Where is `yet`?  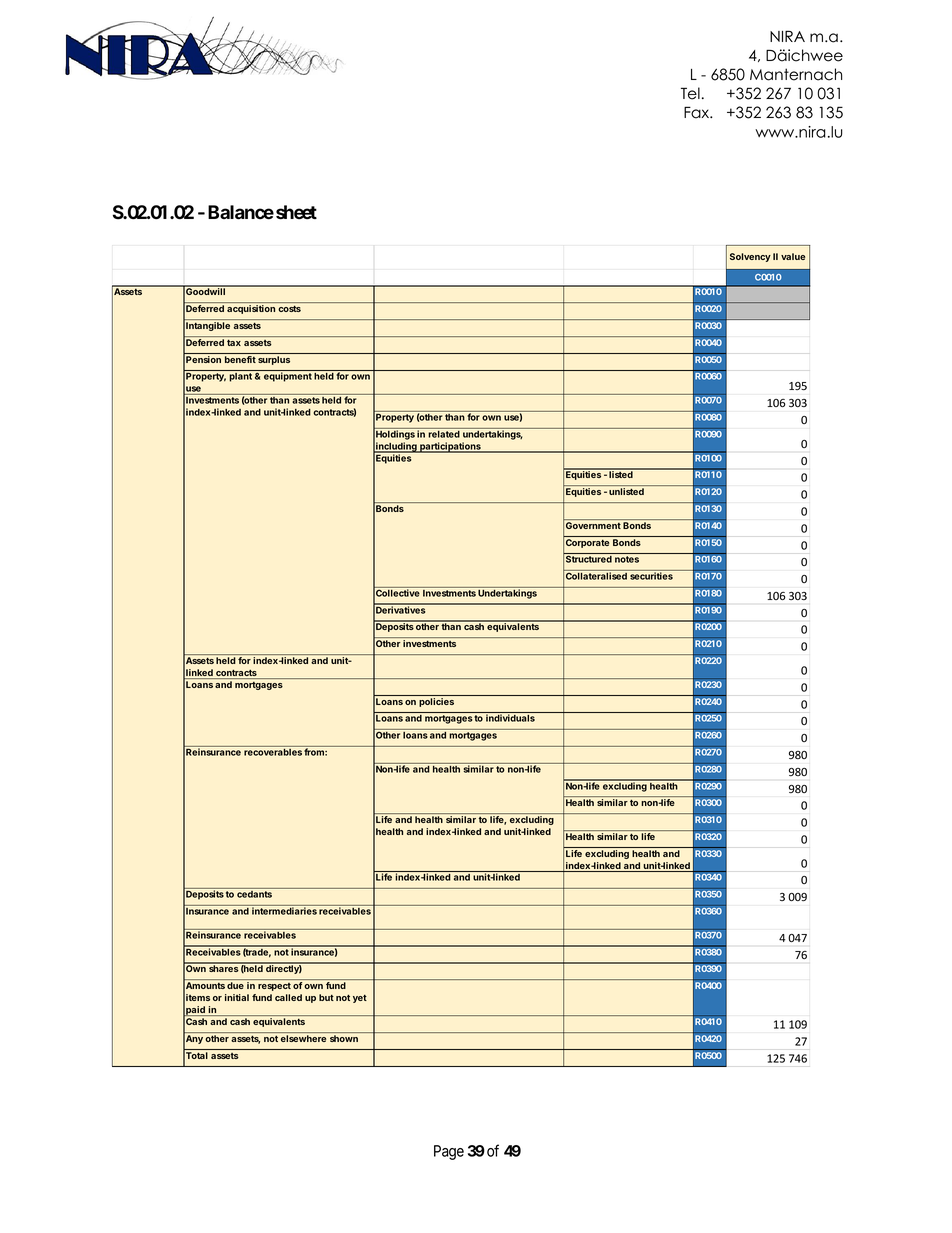 yet is located at coordinates (360, 999).
